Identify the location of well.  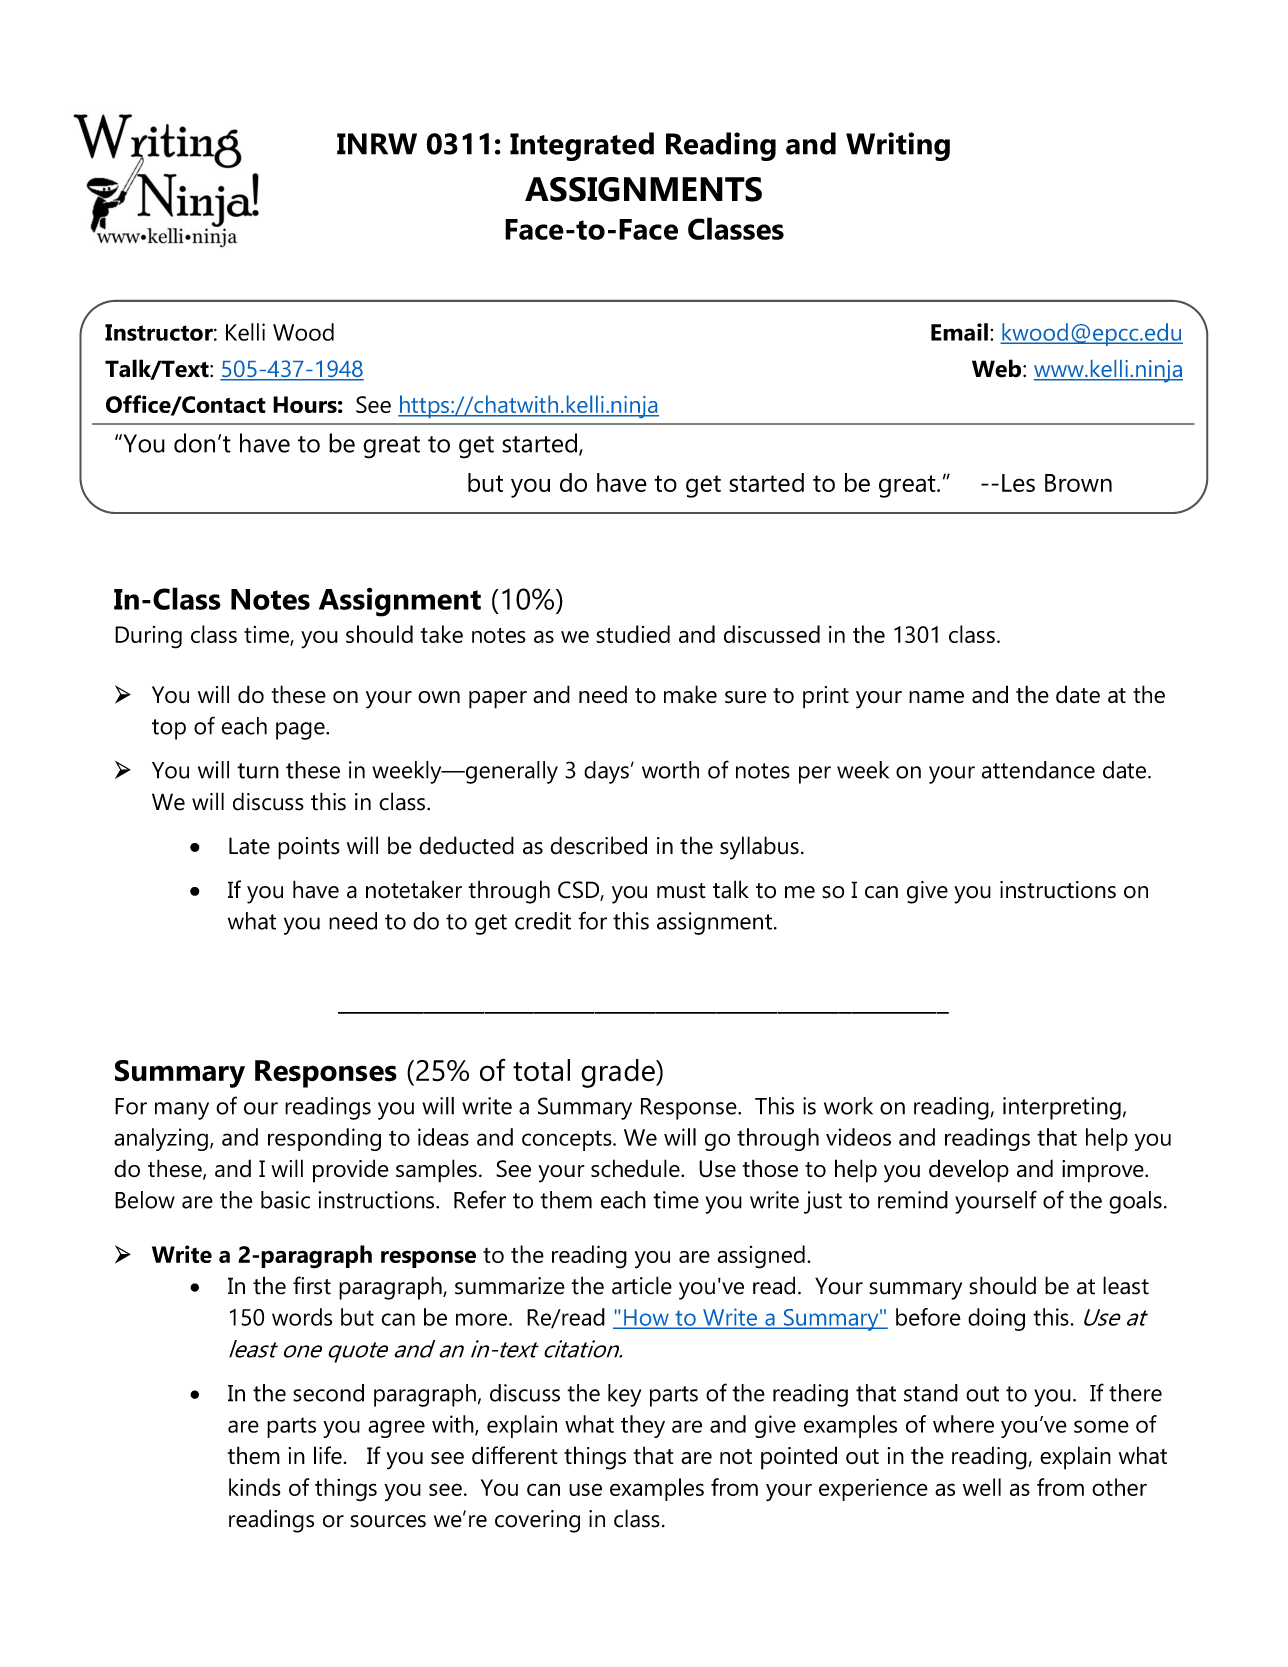
(982, 1487).
